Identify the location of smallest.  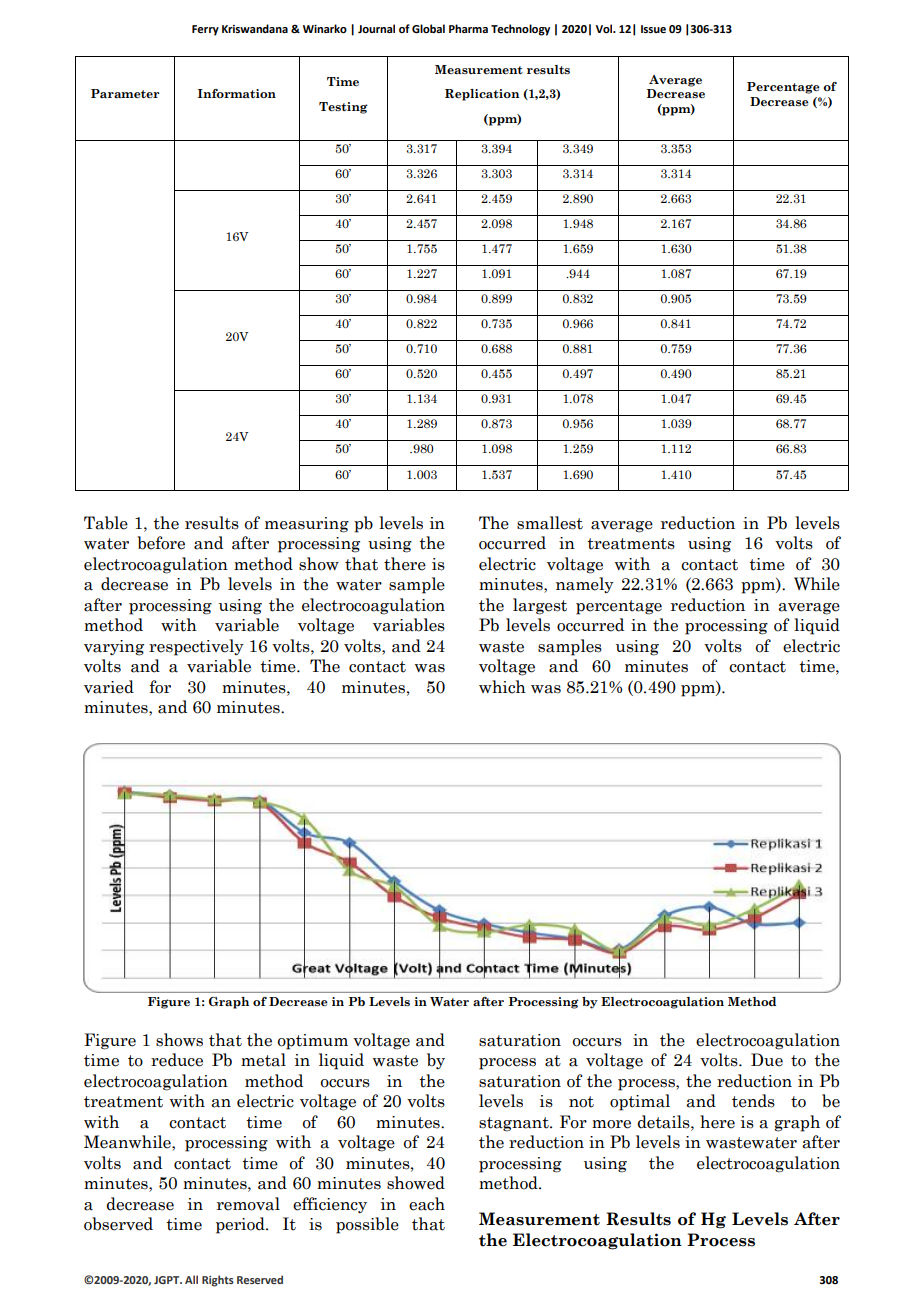
(550, 523).
